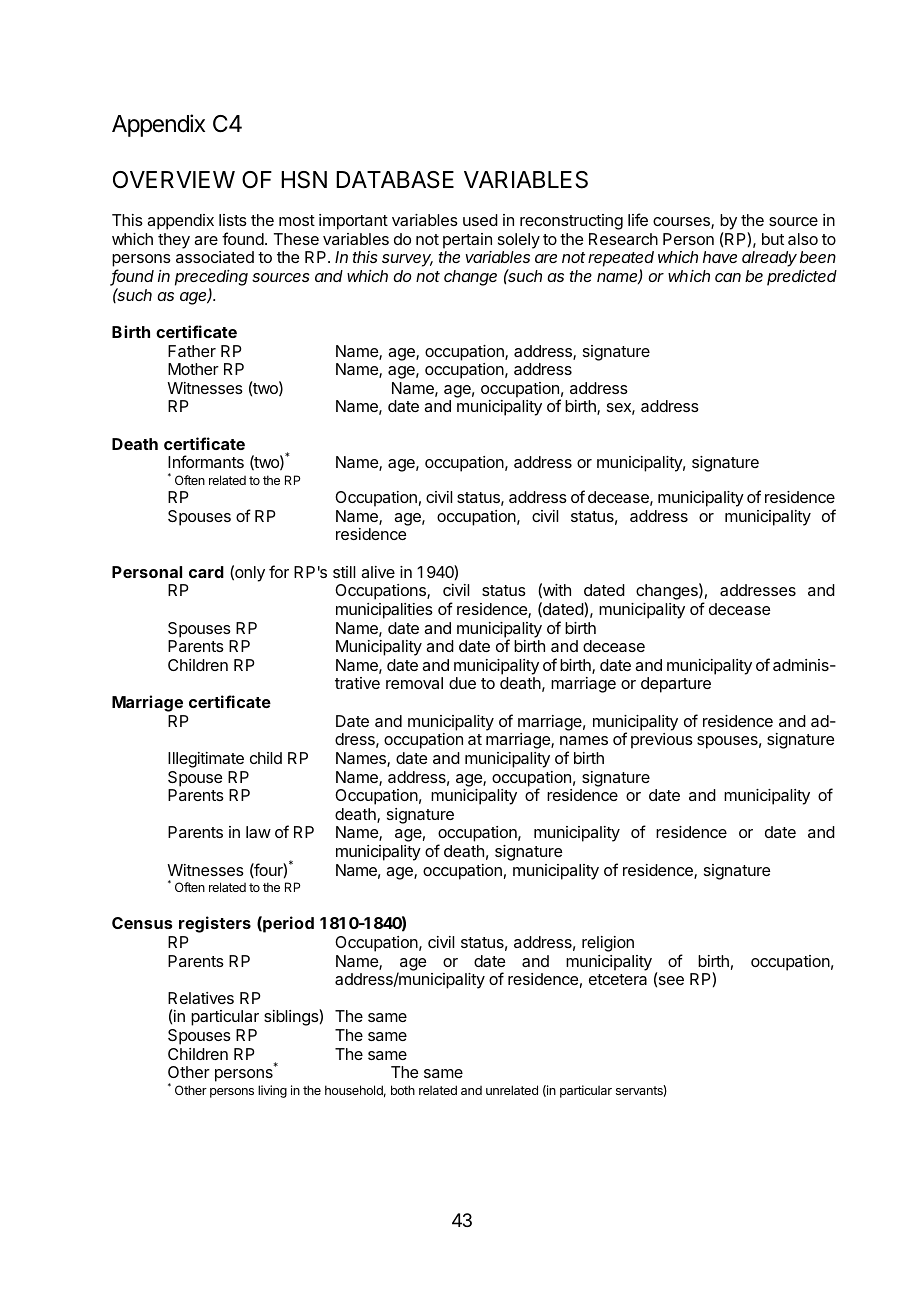  I want to click on due, so click(462, 683).
